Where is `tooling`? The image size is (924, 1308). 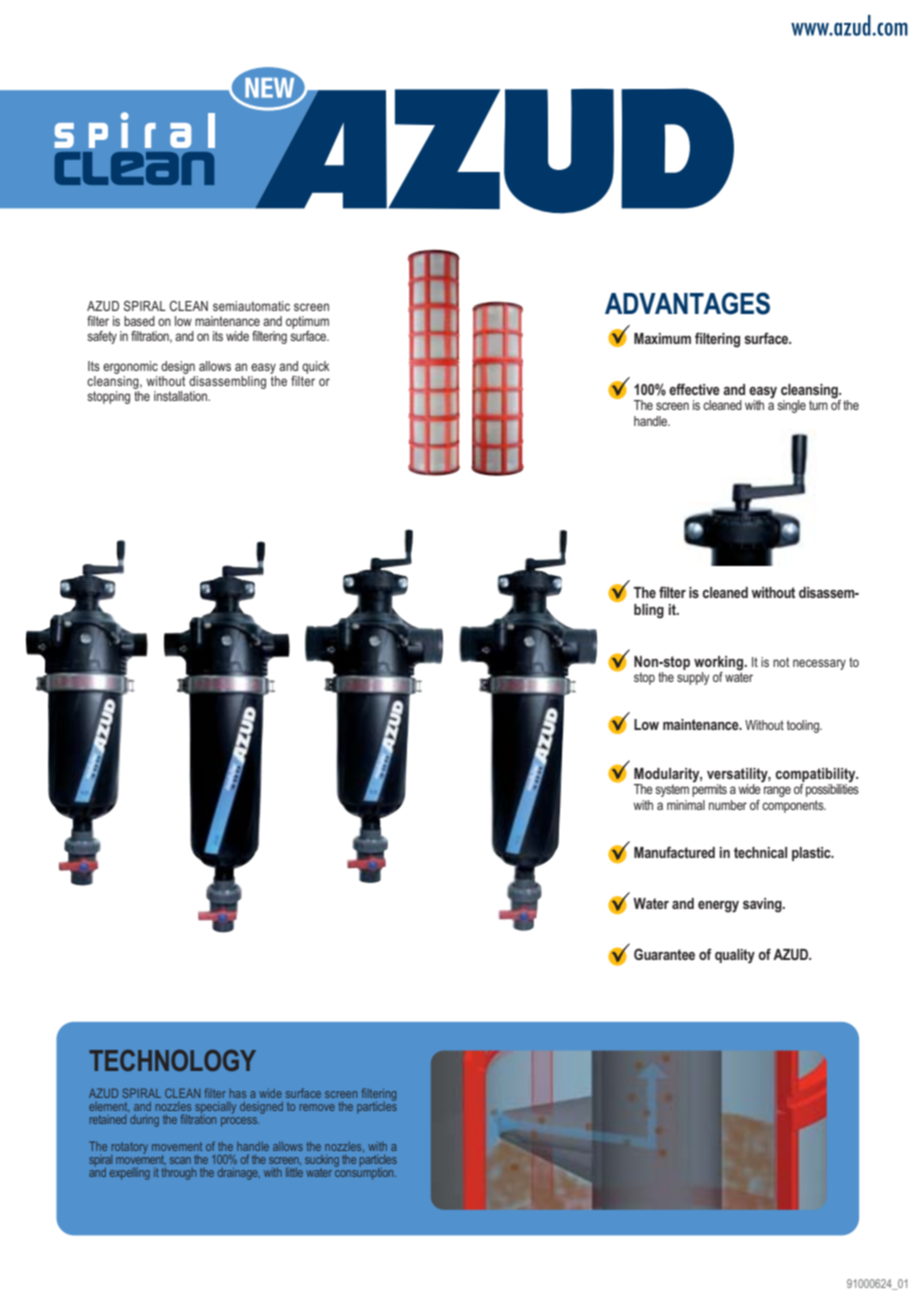 tooling is located at coordinates (804, 726).
